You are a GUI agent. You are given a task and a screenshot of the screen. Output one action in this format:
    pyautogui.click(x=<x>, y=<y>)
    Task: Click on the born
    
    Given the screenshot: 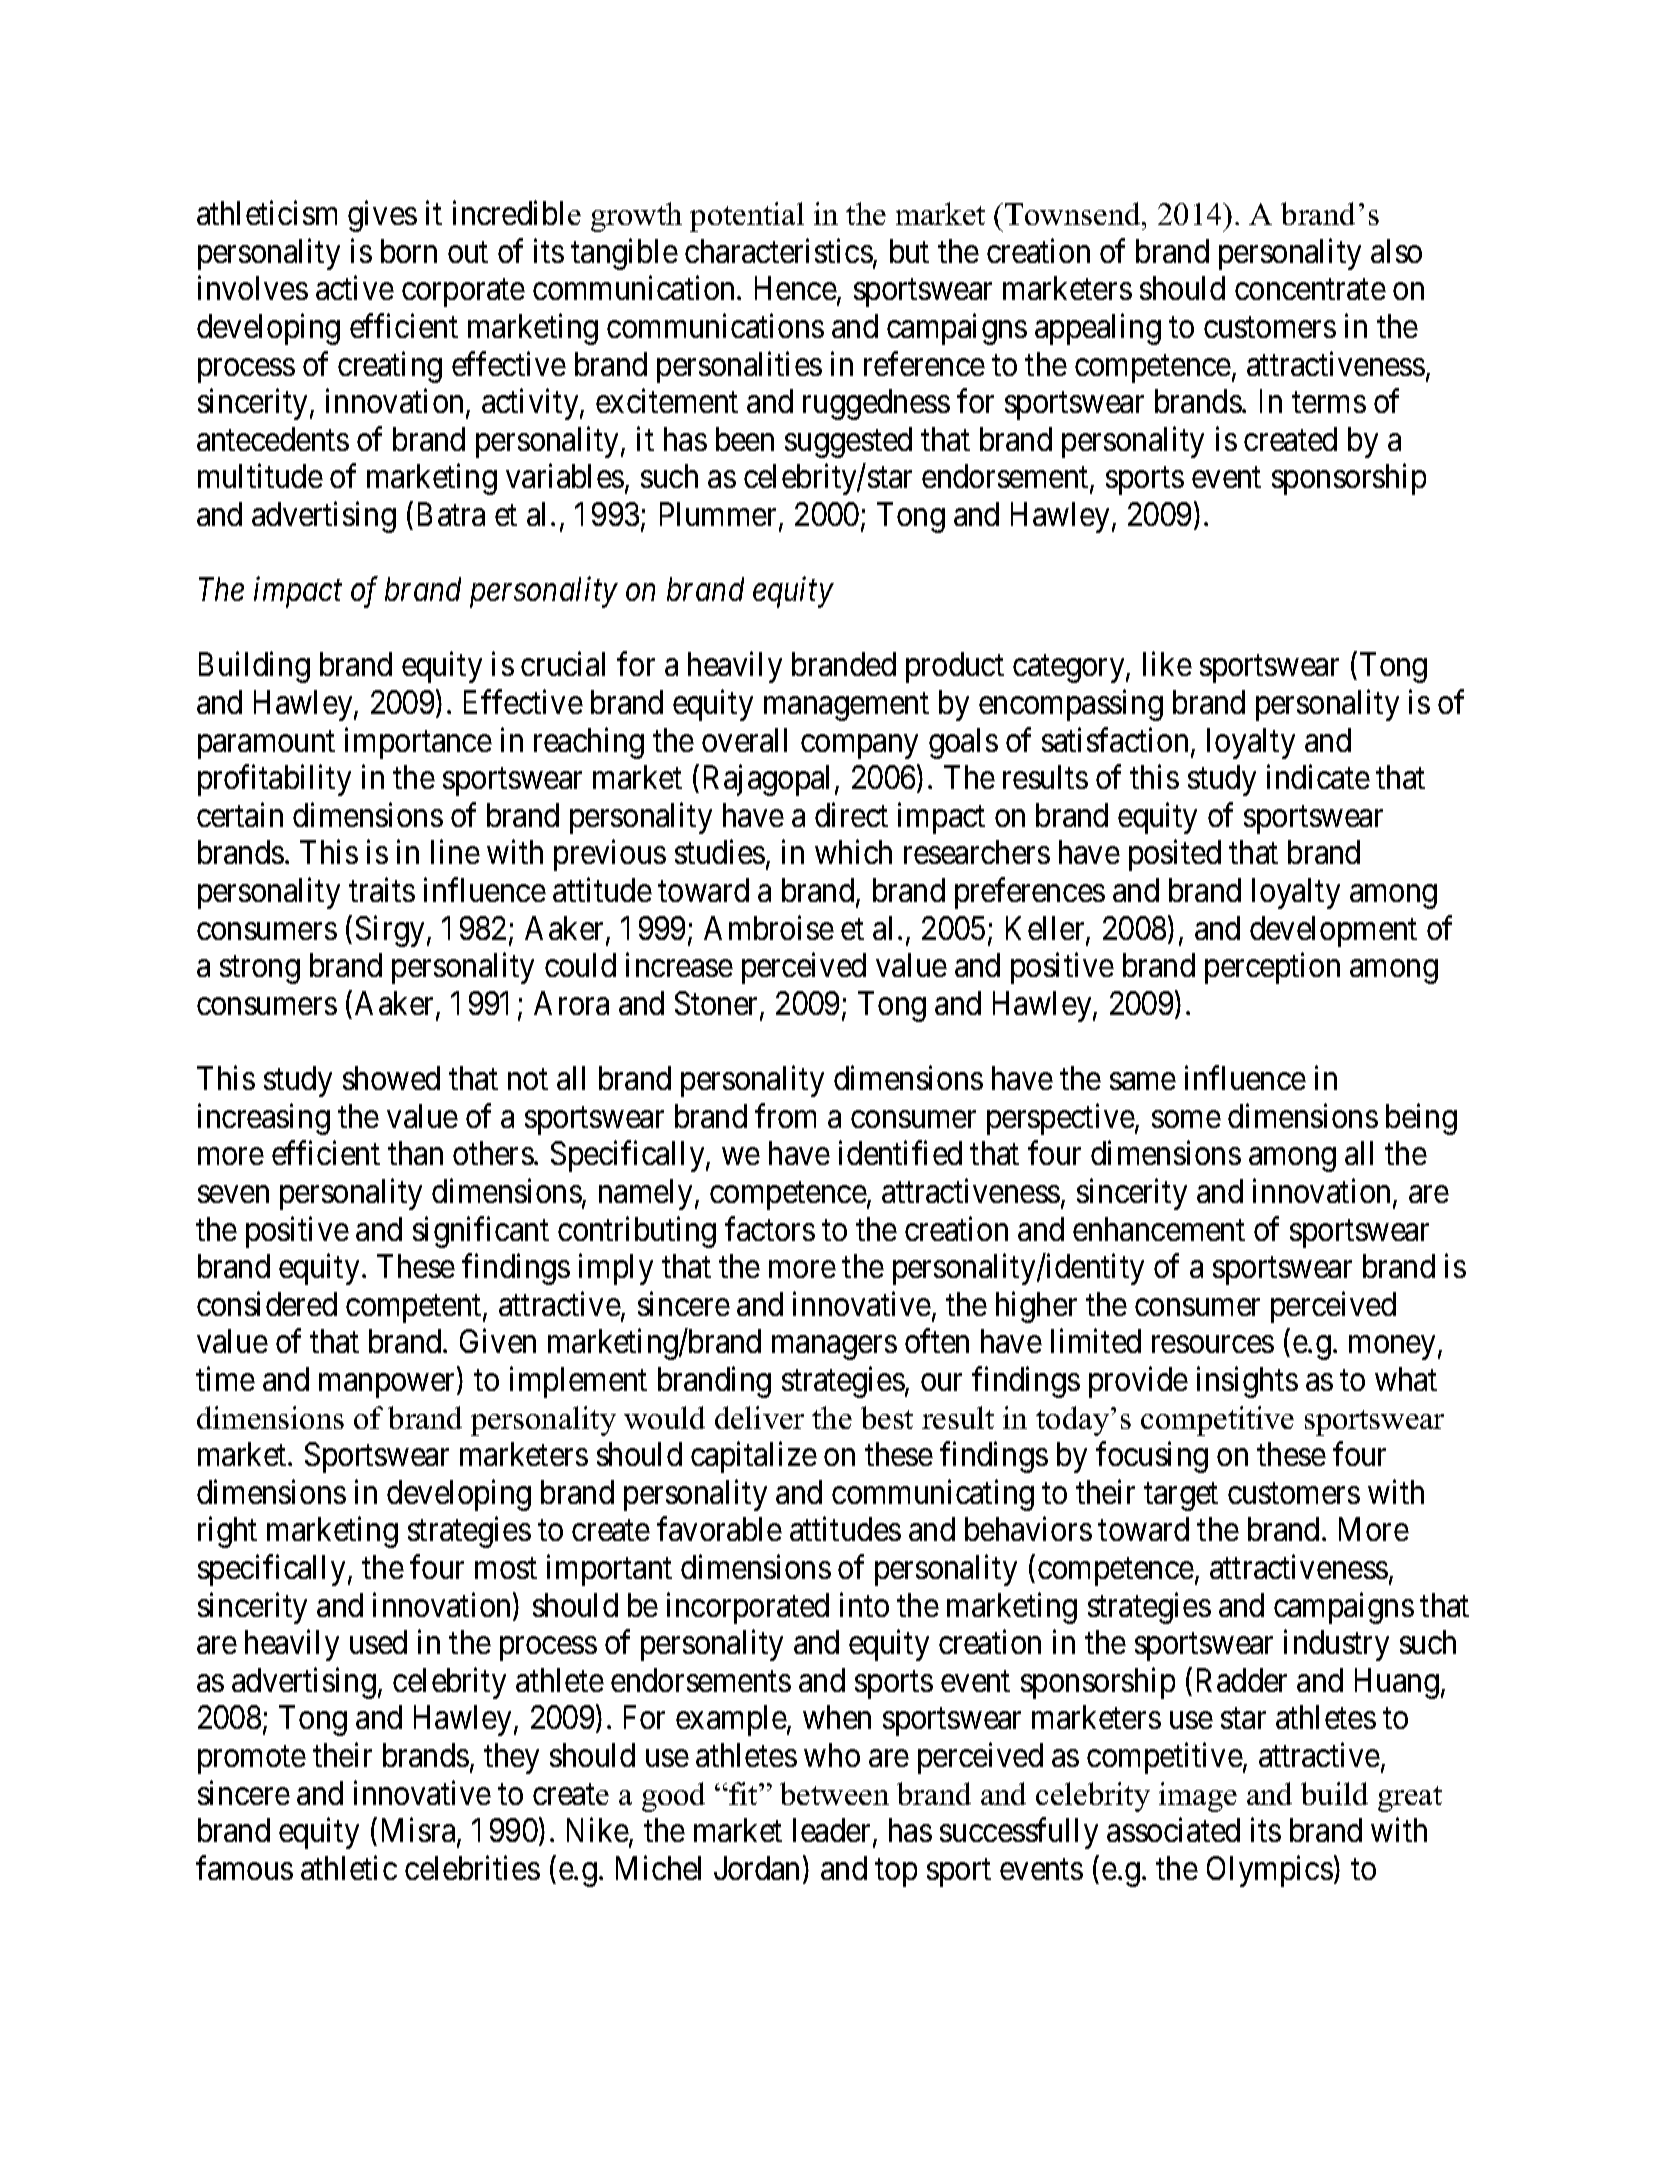 What is the action you would take?
    pyautogui.click(x=409, y=251)
